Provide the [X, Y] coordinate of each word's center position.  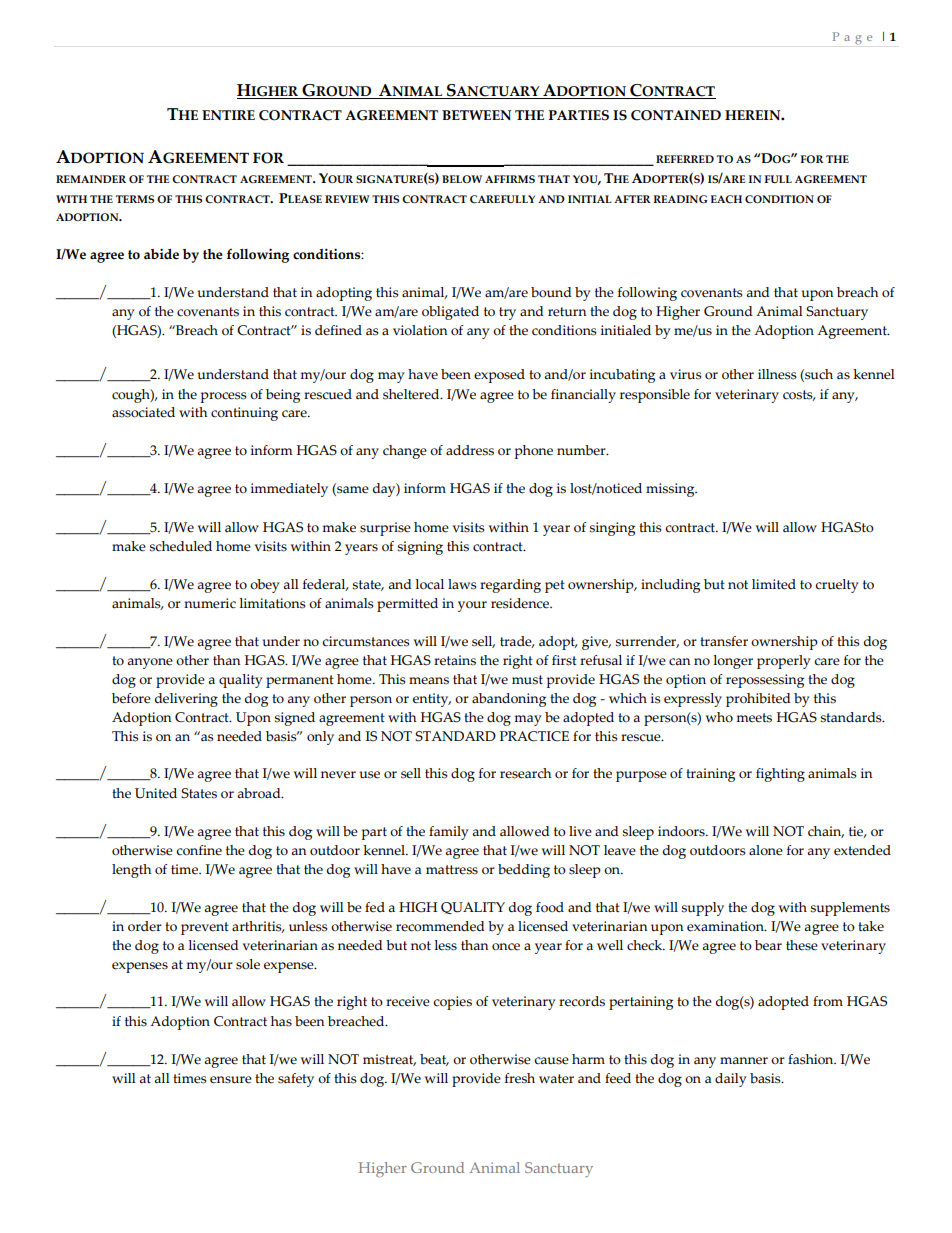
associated [143, 412]
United [156, 793]
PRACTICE [534, 736]
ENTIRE [228, 115]
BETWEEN [476, 115]
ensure [231, 1080]
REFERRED [685, 159]
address [470, 450]
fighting [780, 775]
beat [434, 1060]
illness [777, 374]
